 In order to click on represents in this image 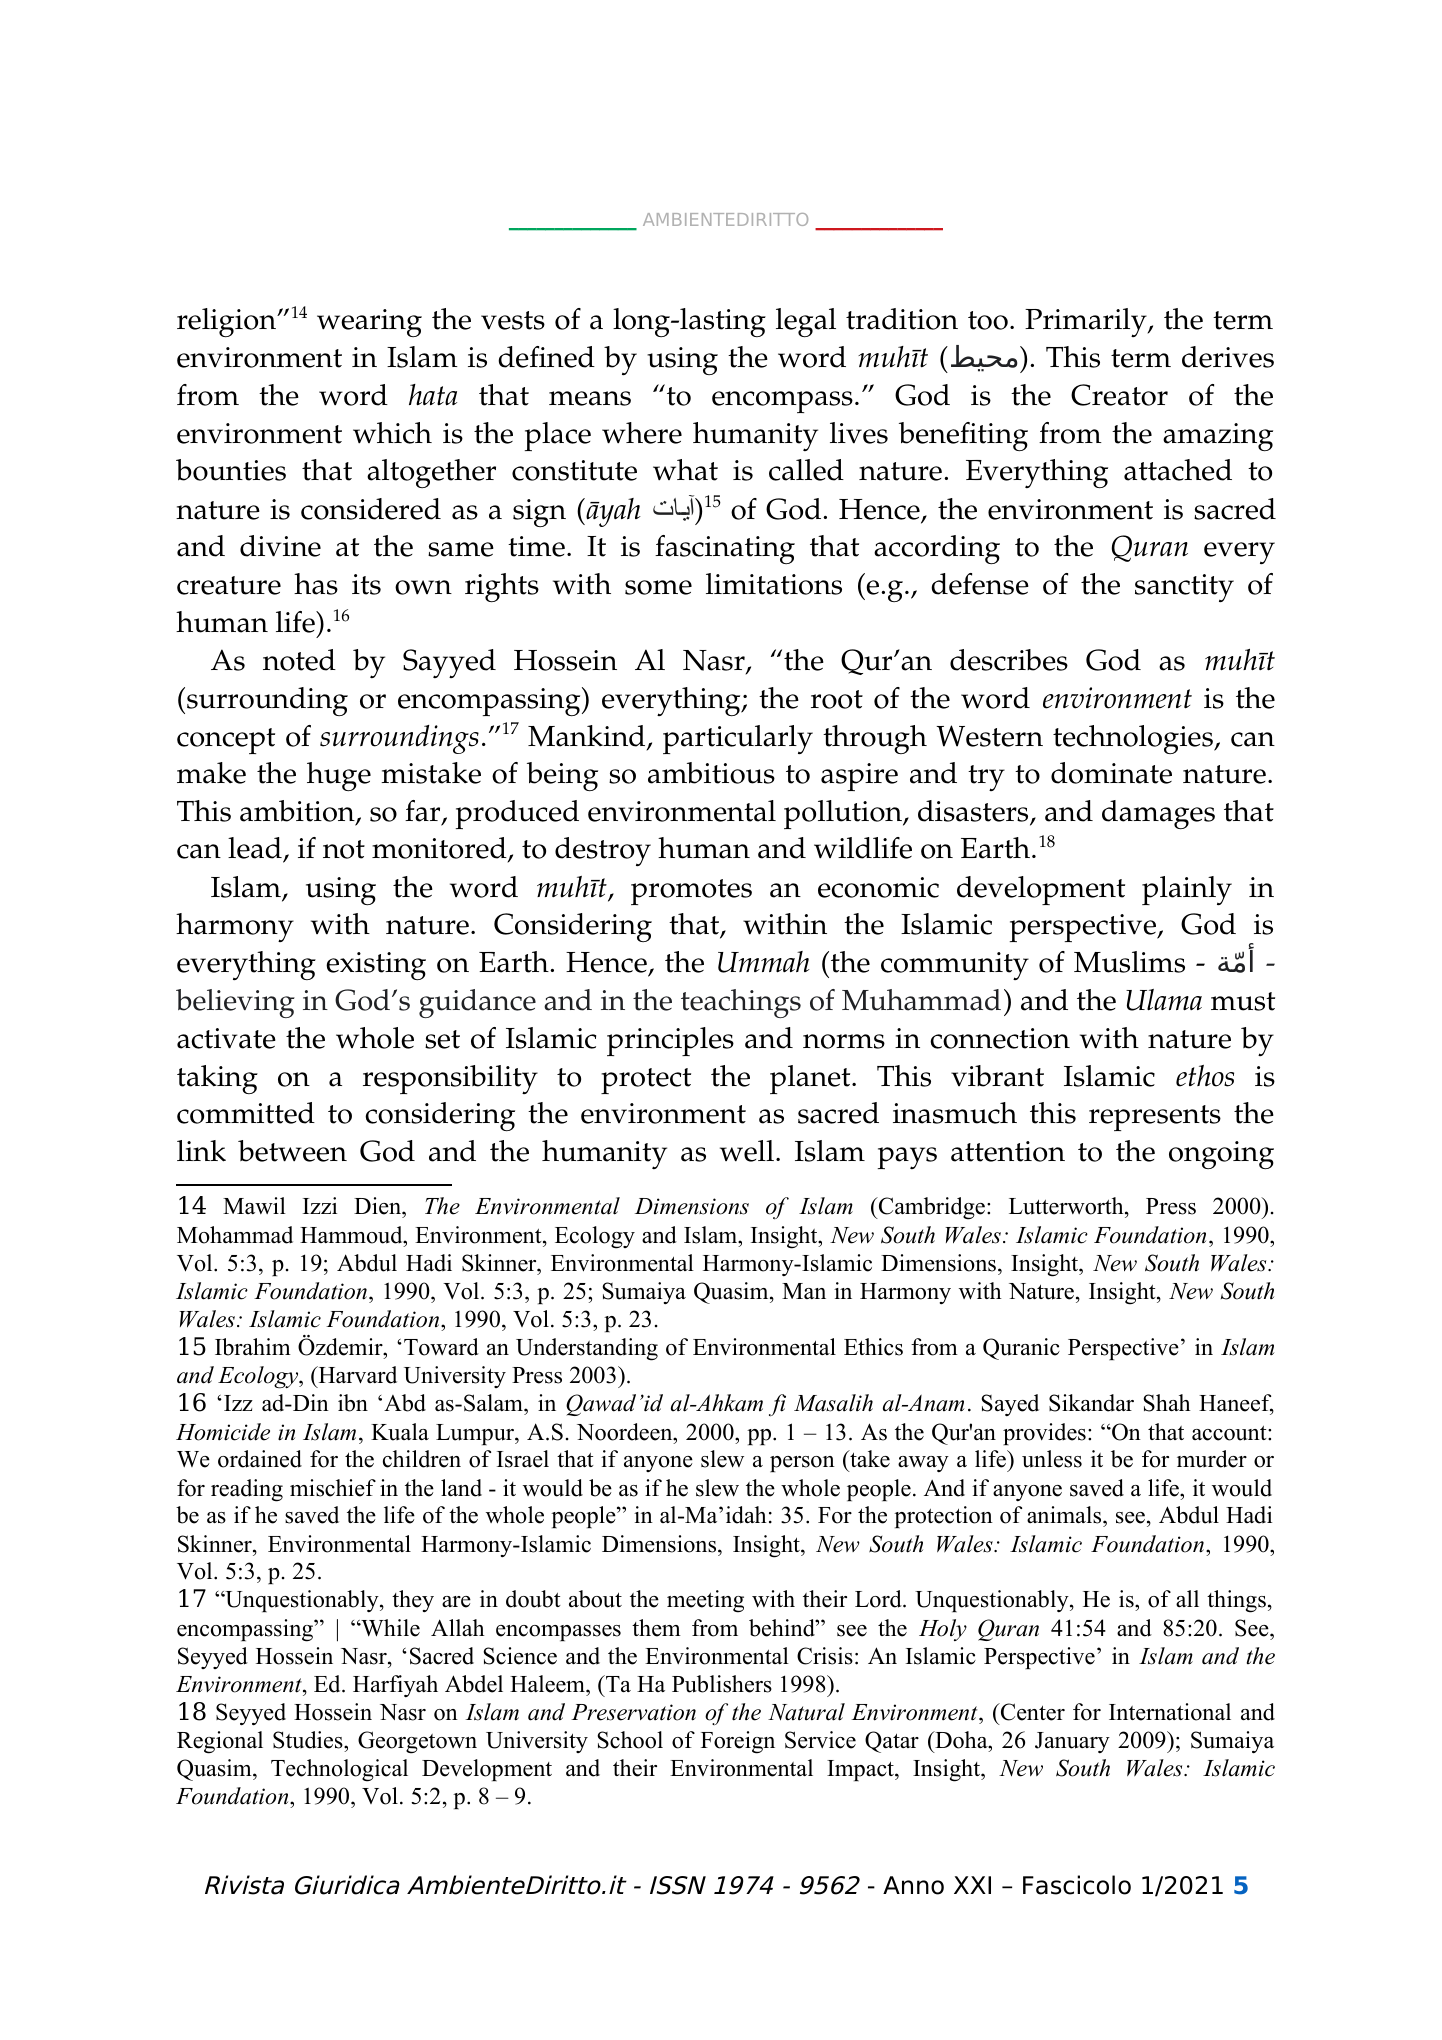, I will do `click(1155, 1118)`.
